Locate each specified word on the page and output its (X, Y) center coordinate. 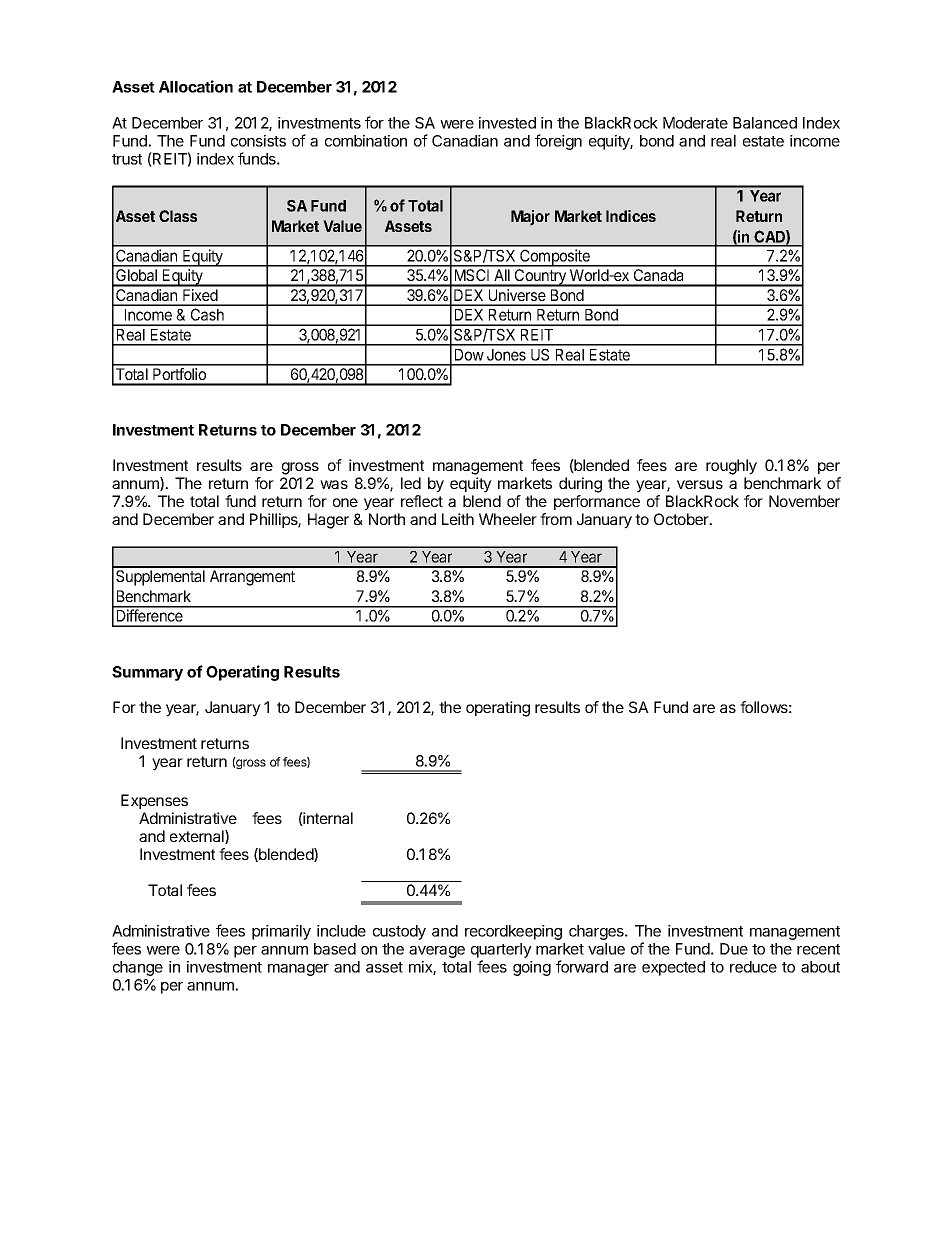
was (334, 484)
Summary (147, 673)
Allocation (196, 86)
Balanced (765, 123)
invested (507, 123)
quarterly (501, 952)
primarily (281, 932)
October (682, 519)
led (411, 483)
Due (734, 949)
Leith (458, 519)
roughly (731, 467)
